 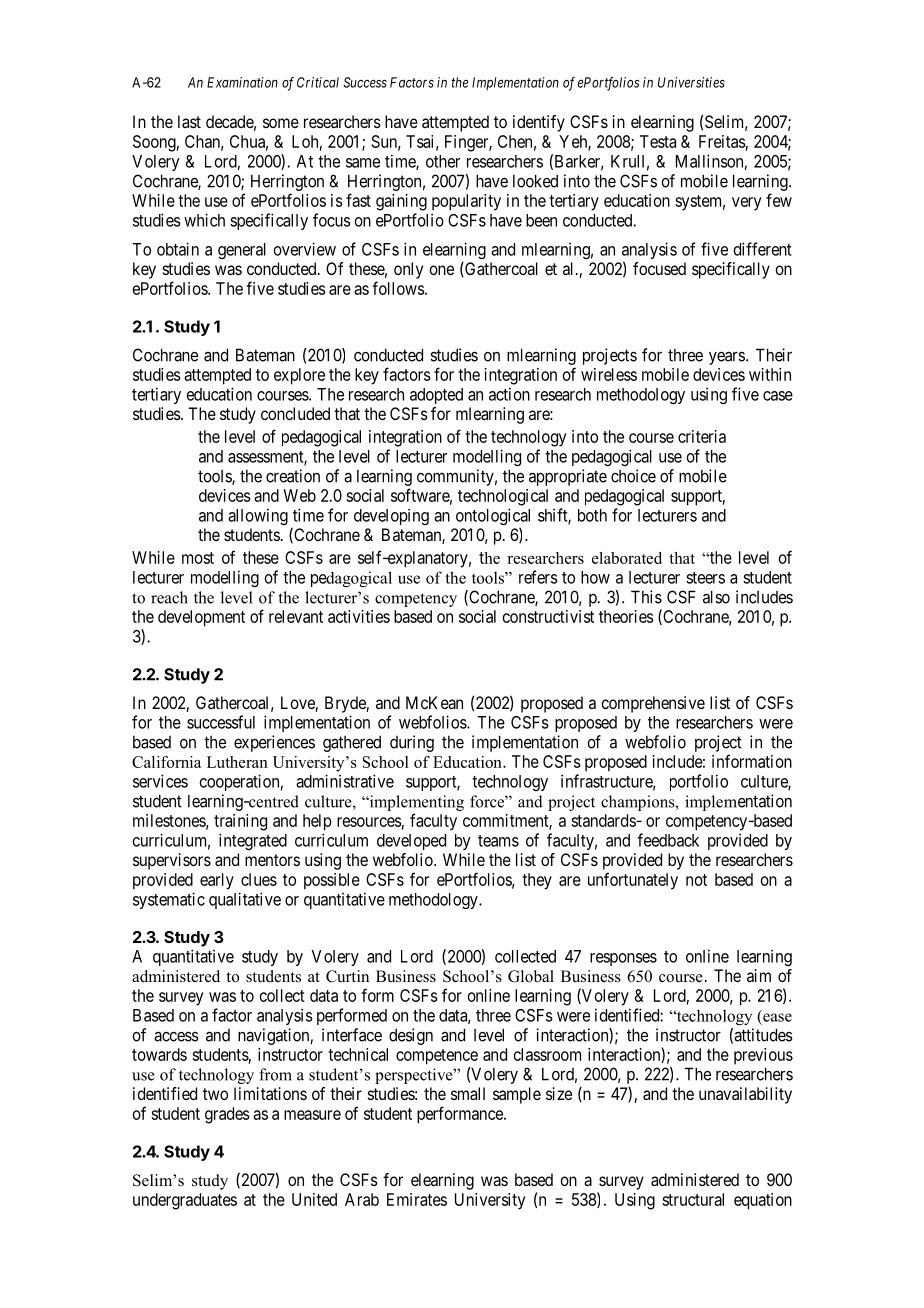 I want to click on adopted, so click(x=436, y=396).
